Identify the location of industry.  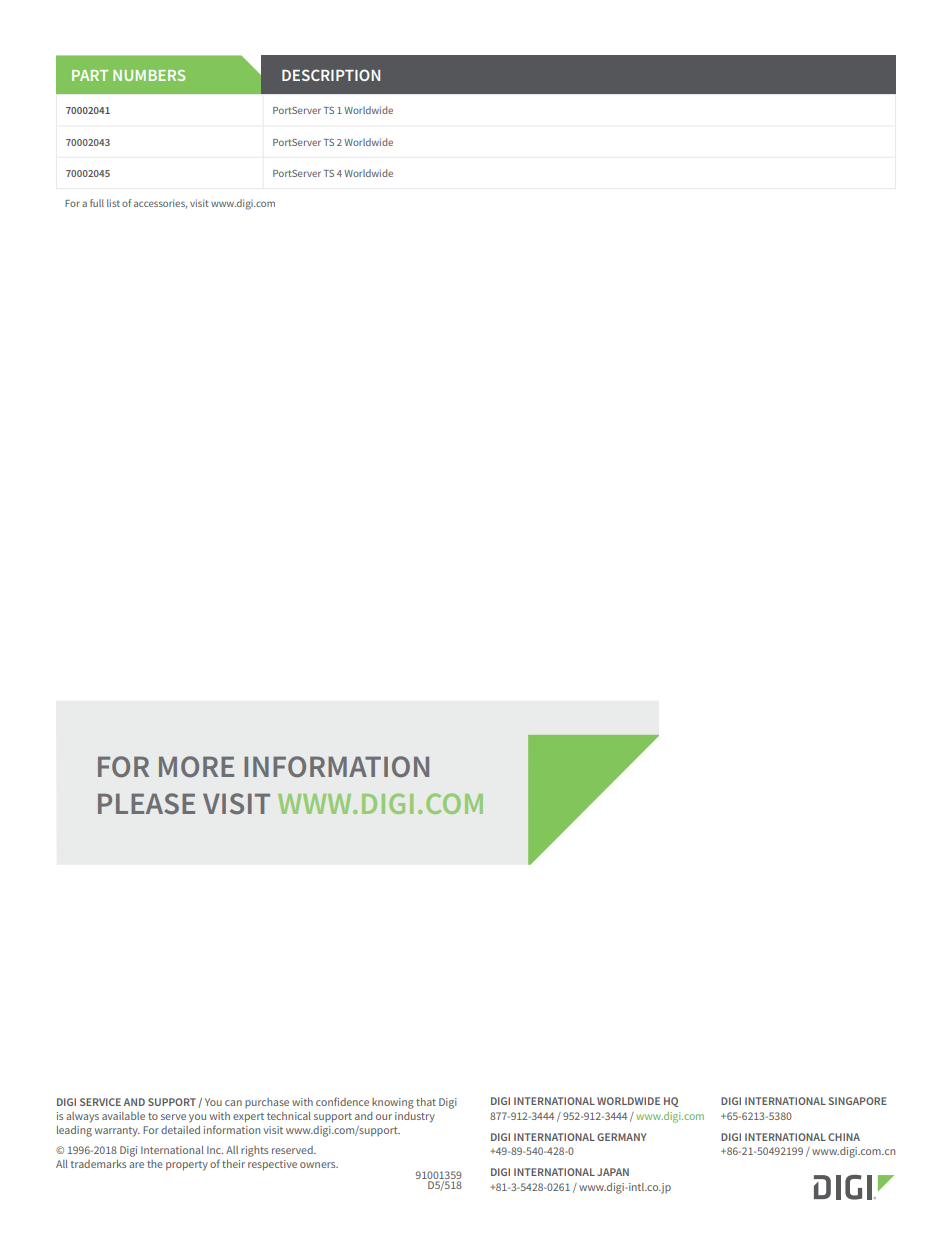
(415, 1117).
